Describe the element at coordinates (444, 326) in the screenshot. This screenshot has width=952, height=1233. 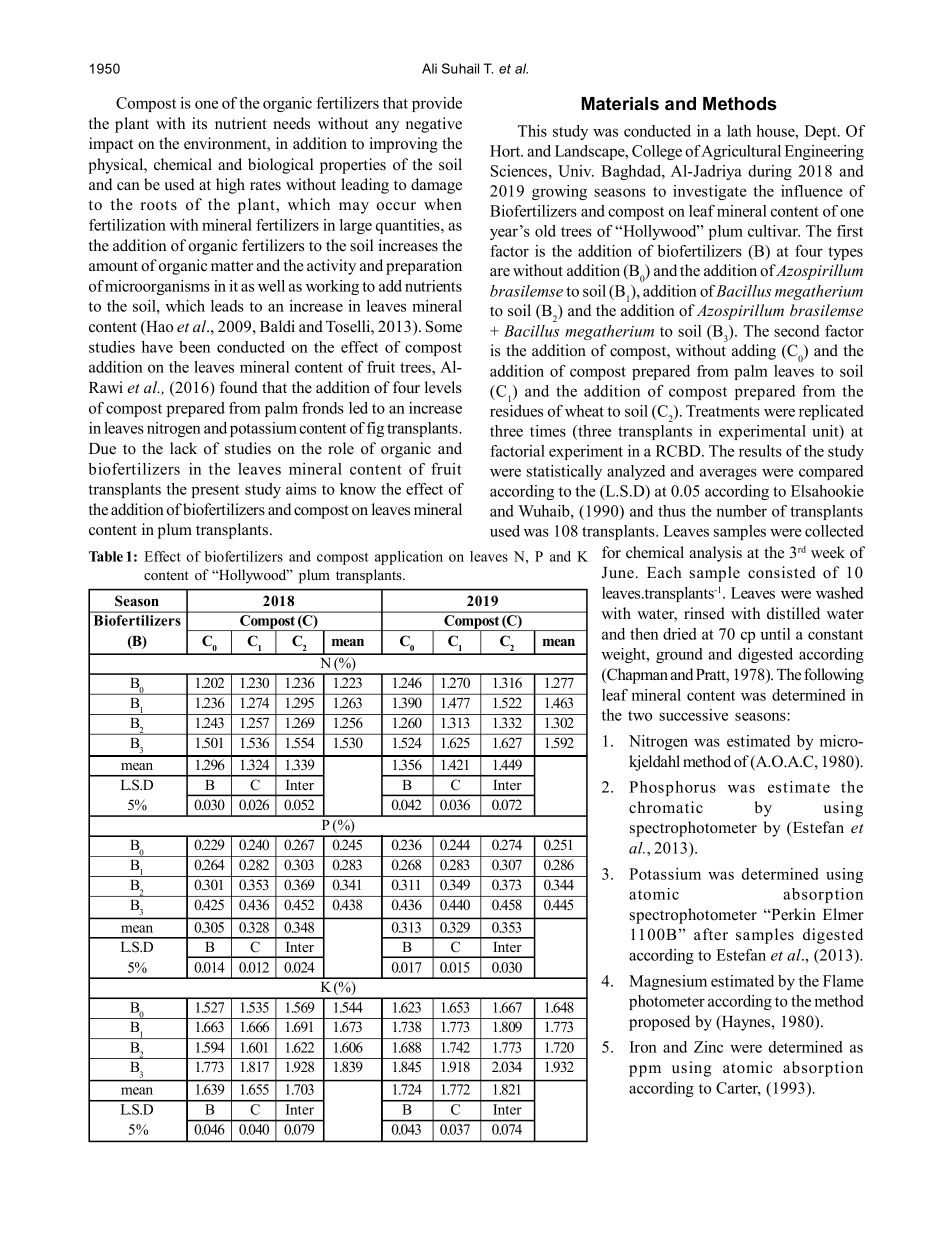
I see `Some` at that location.
